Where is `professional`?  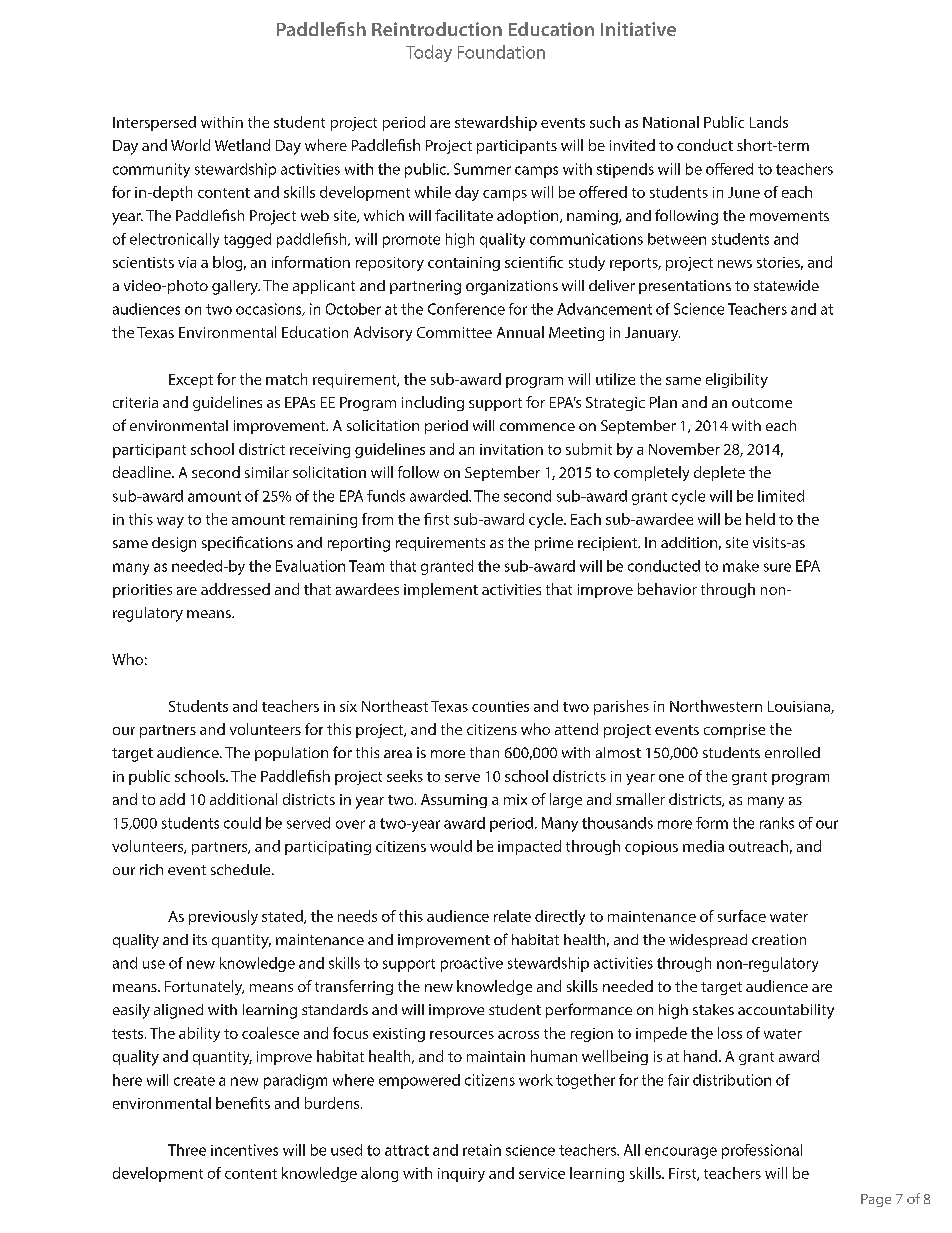 professional is located at coordinates (762, 1151).
